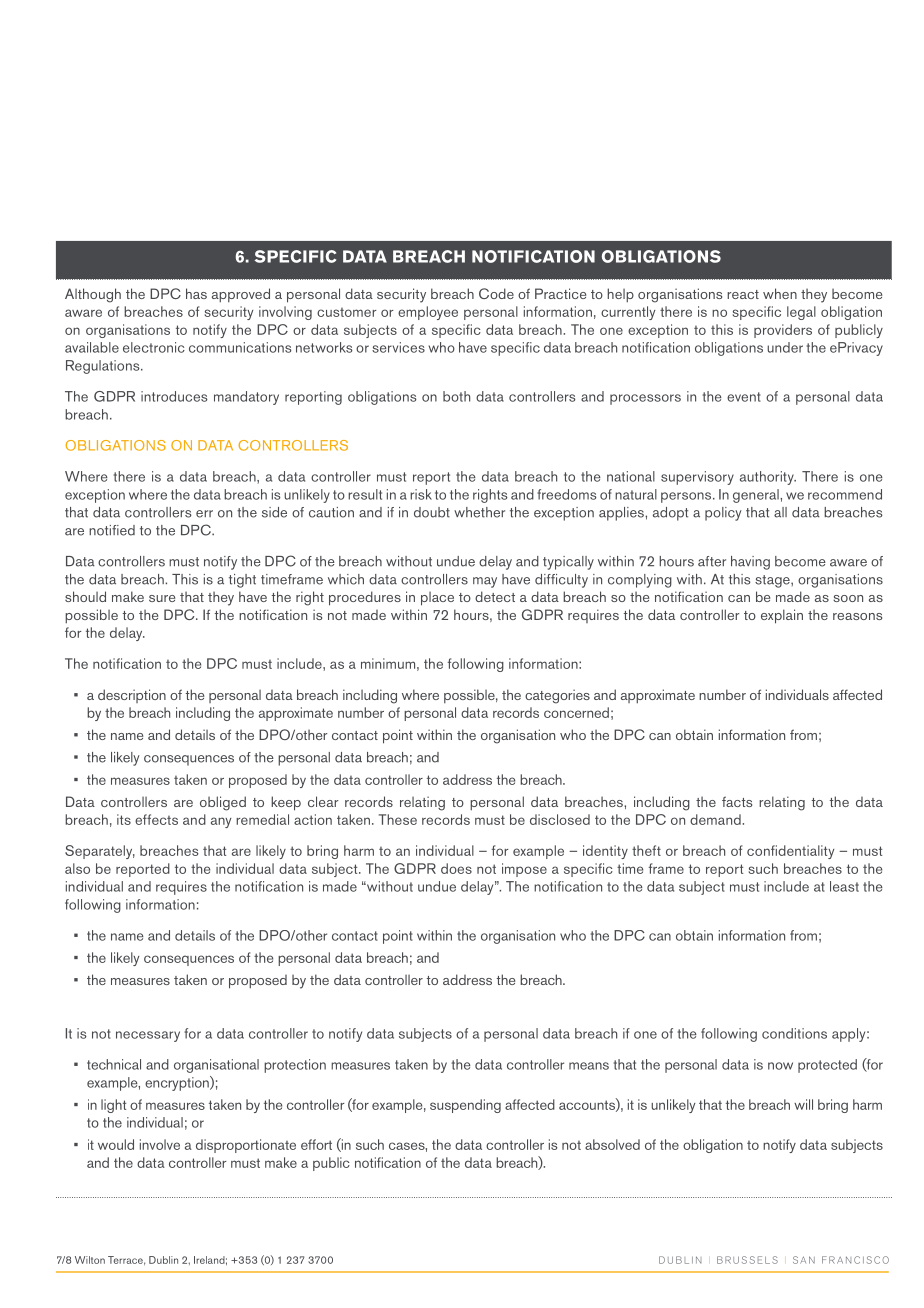 This screenshot has width=924, height=1308. I want to click on electronic, so click(154, 347).
